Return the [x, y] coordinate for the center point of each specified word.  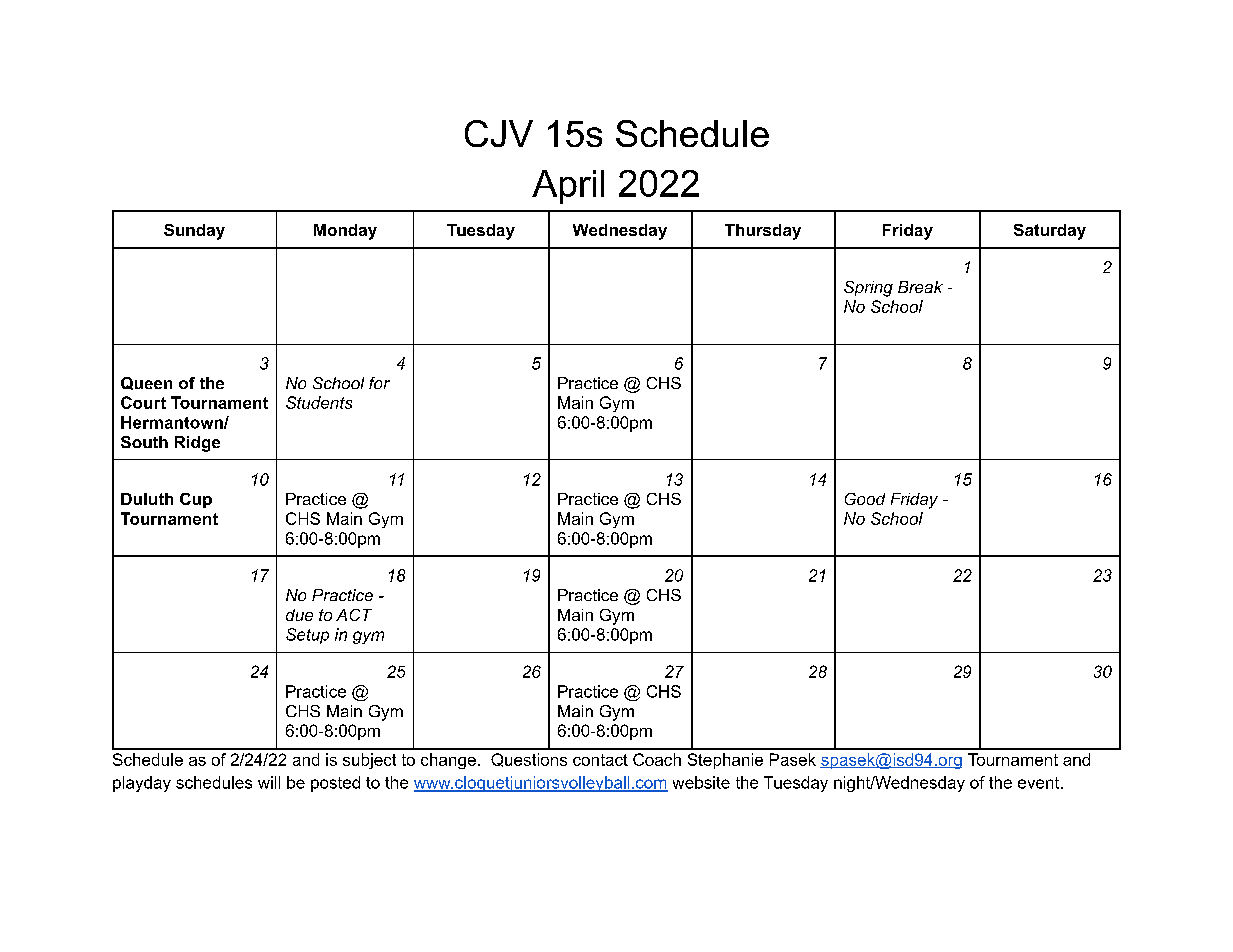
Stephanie [725, 761]
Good [865, 499]
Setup [307, 636]
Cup [196, 500]
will [269, 782]
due [299, 615]
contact [600, 760]
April [568, 187]
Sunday [194, 232]
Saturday [1050, 232]
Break [920, 287]
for [379, 383]
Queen [146, 383]
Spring [868, 289]
